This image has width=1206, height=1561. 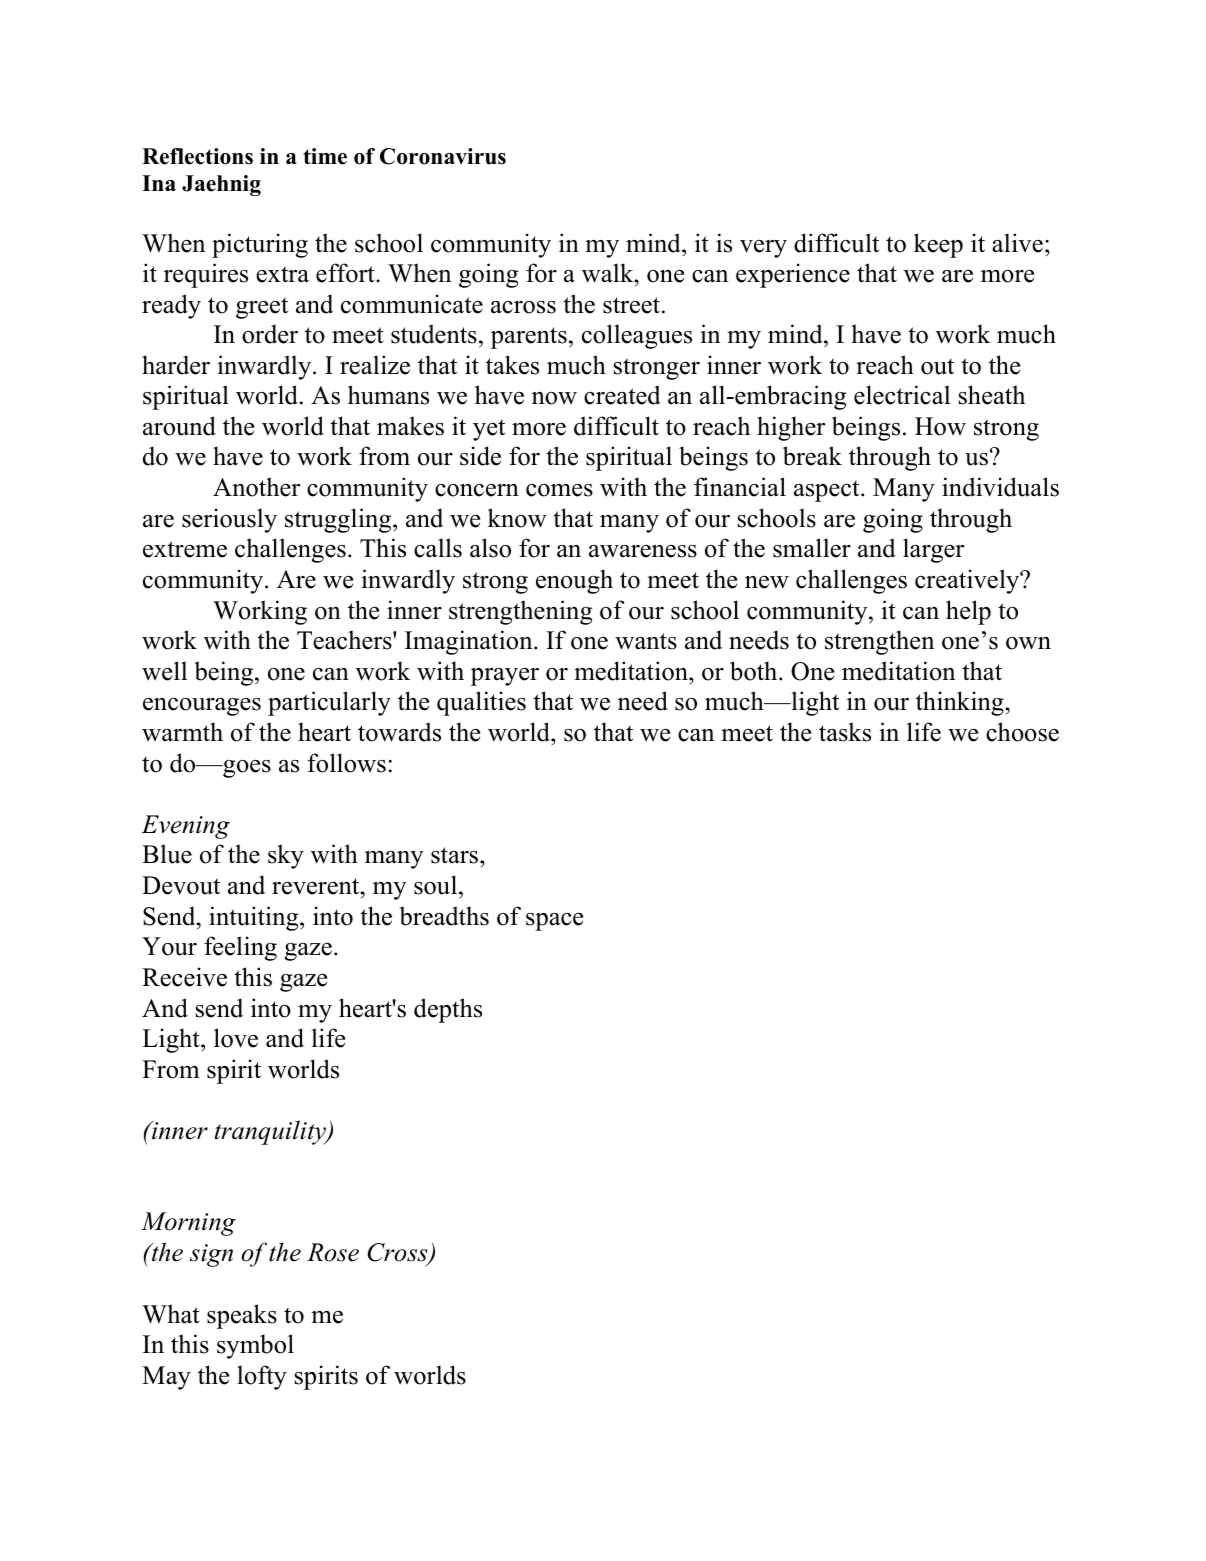 What do you see at coordinates (255, 1346) in the image?
I see `symbol` at bounding box center [255, 1346].
